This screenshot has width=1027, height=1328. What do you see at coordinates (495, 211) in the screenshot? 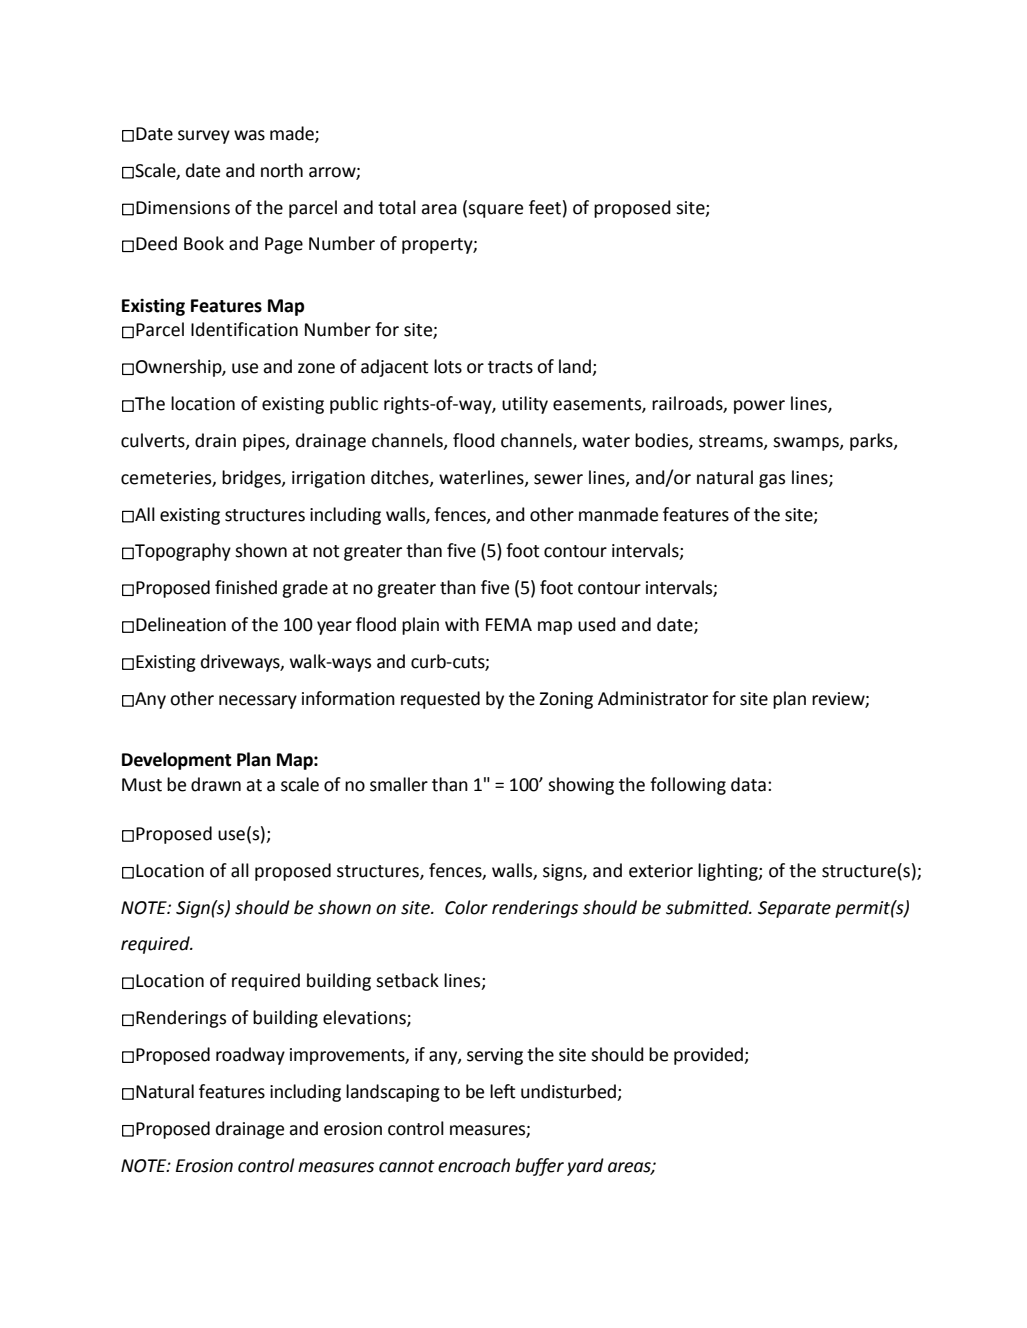
I see `square` at bounding box center [495, 211].
